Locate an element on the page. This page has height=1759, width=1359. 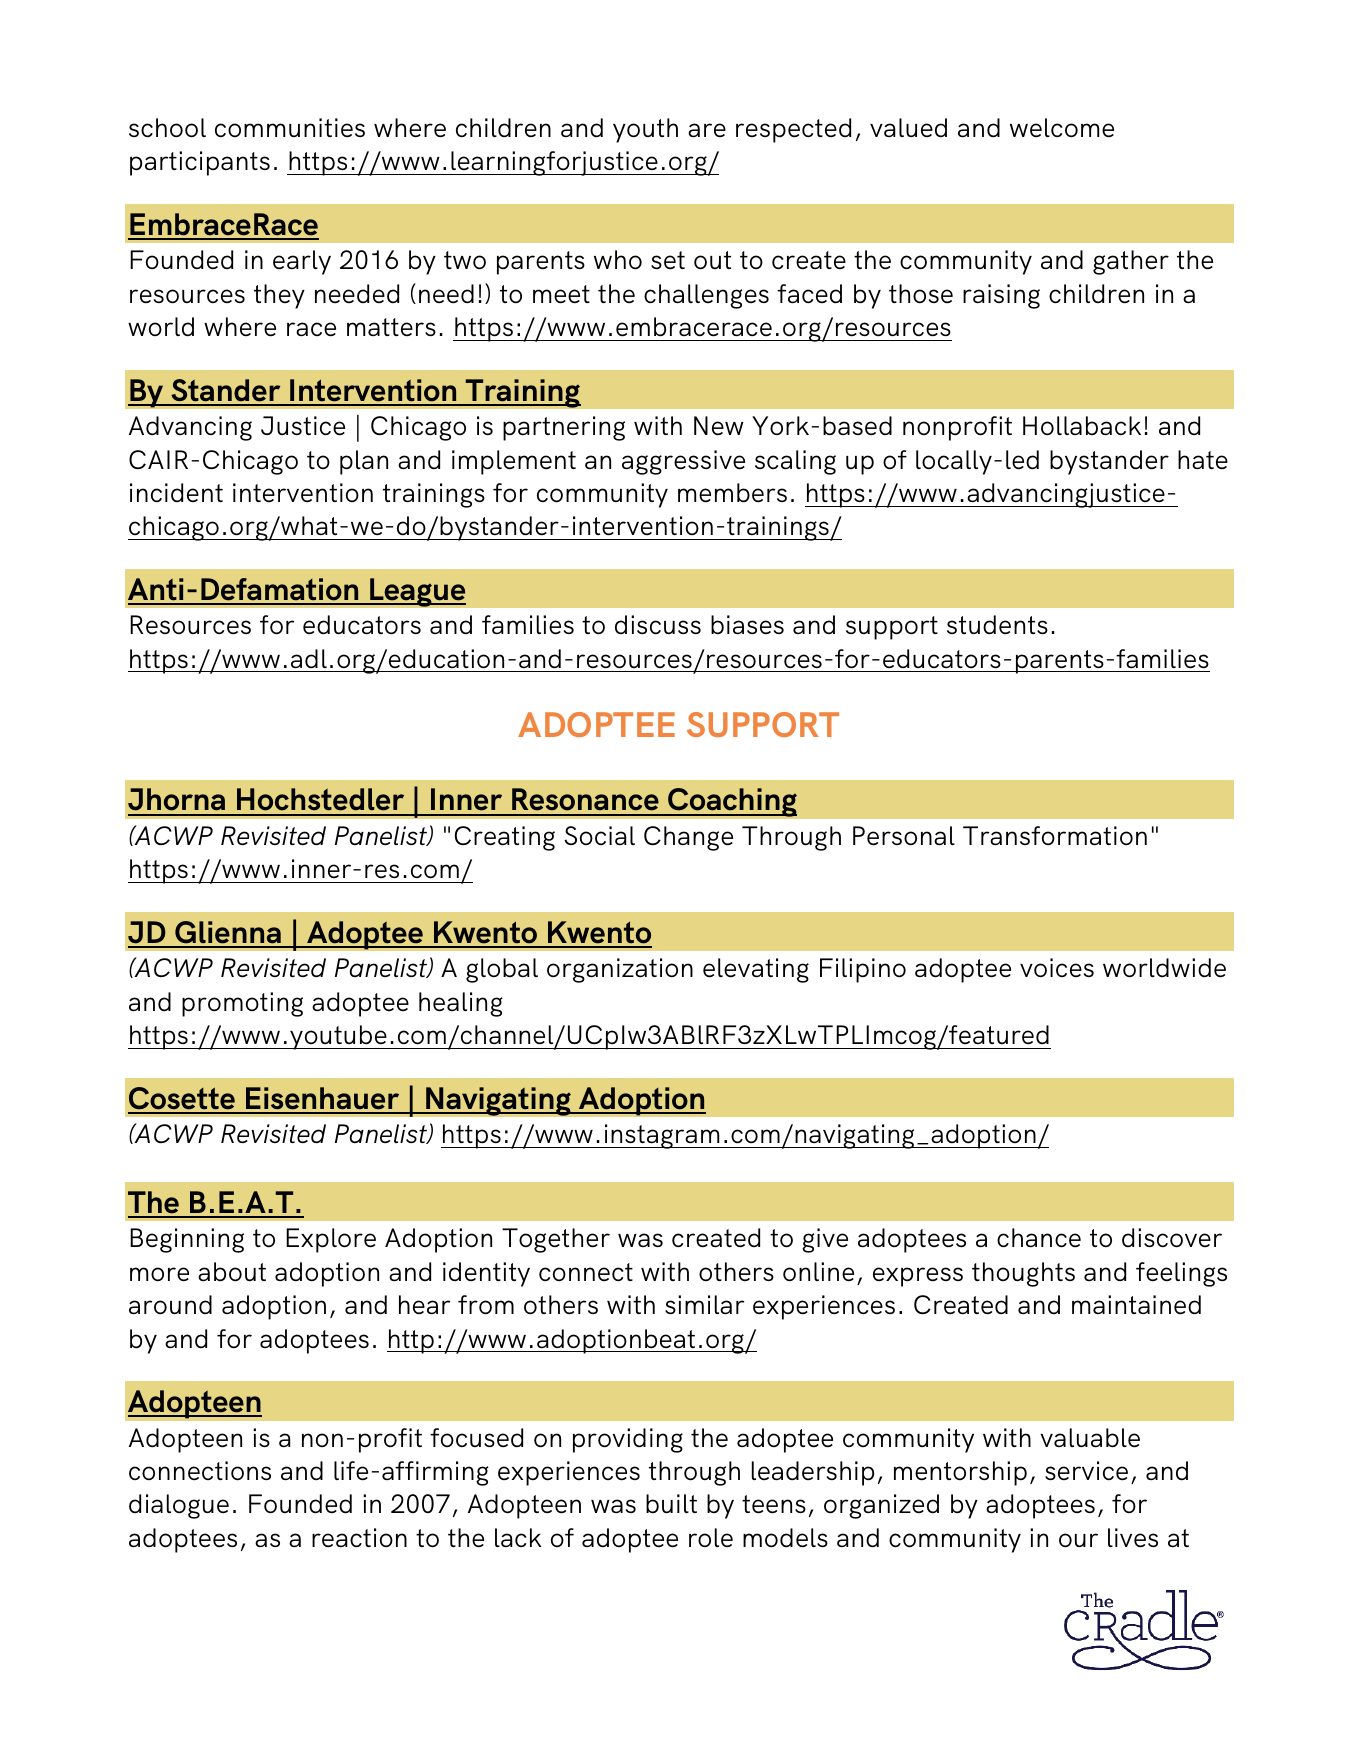
Change is located at coordinates (688, 838).
